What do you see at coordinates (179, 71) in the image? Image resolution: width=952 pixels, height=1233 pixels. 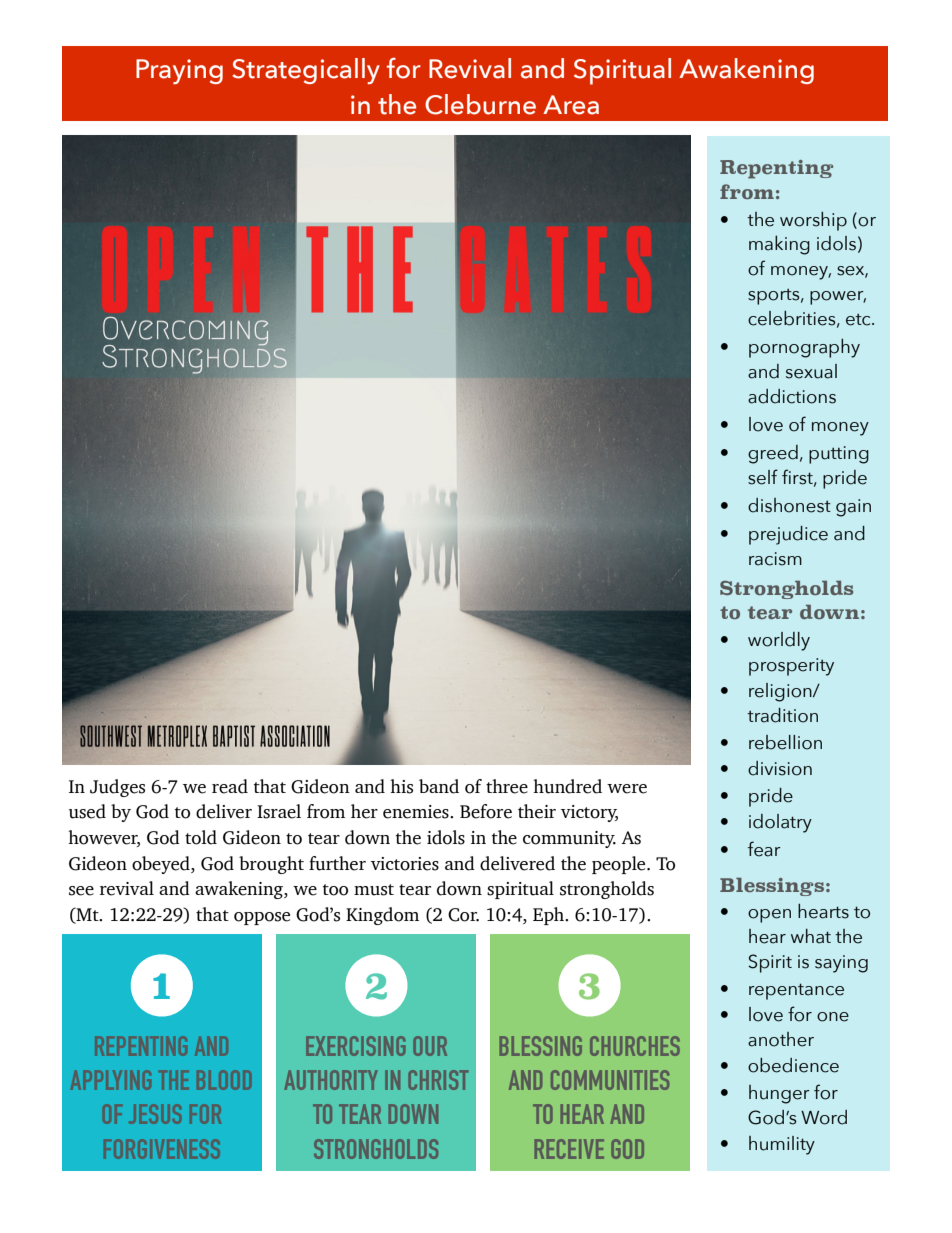 I see `Praying` at bounding box center [179, 71].
